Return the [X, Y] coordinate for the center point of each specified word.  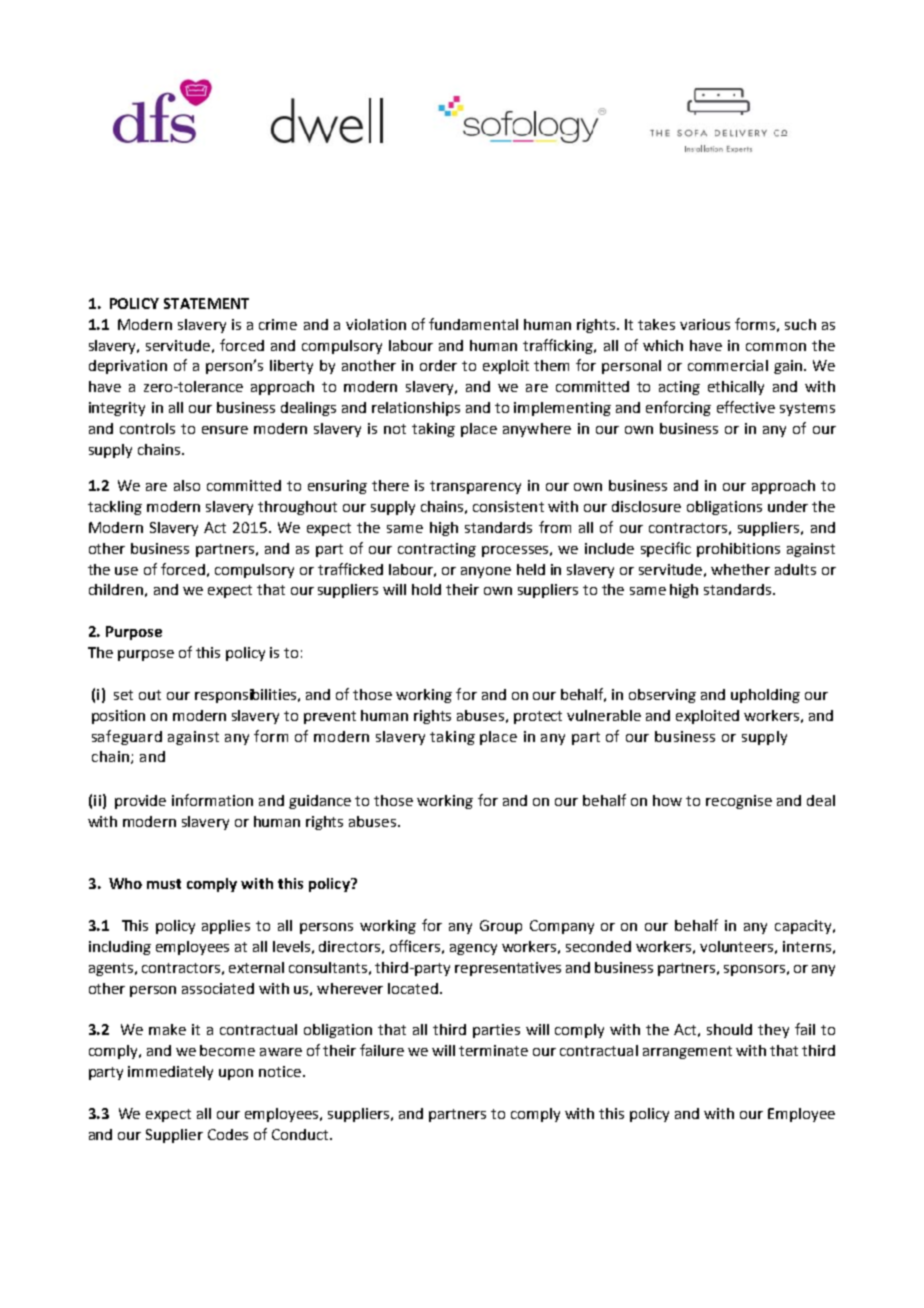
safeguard [127, 737]
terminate [493, 1050]
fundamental [473, 324]
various [705, 324]
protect [538, 717]
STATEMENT [206, 303]
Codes [228, 1134]
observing [662, 696]
